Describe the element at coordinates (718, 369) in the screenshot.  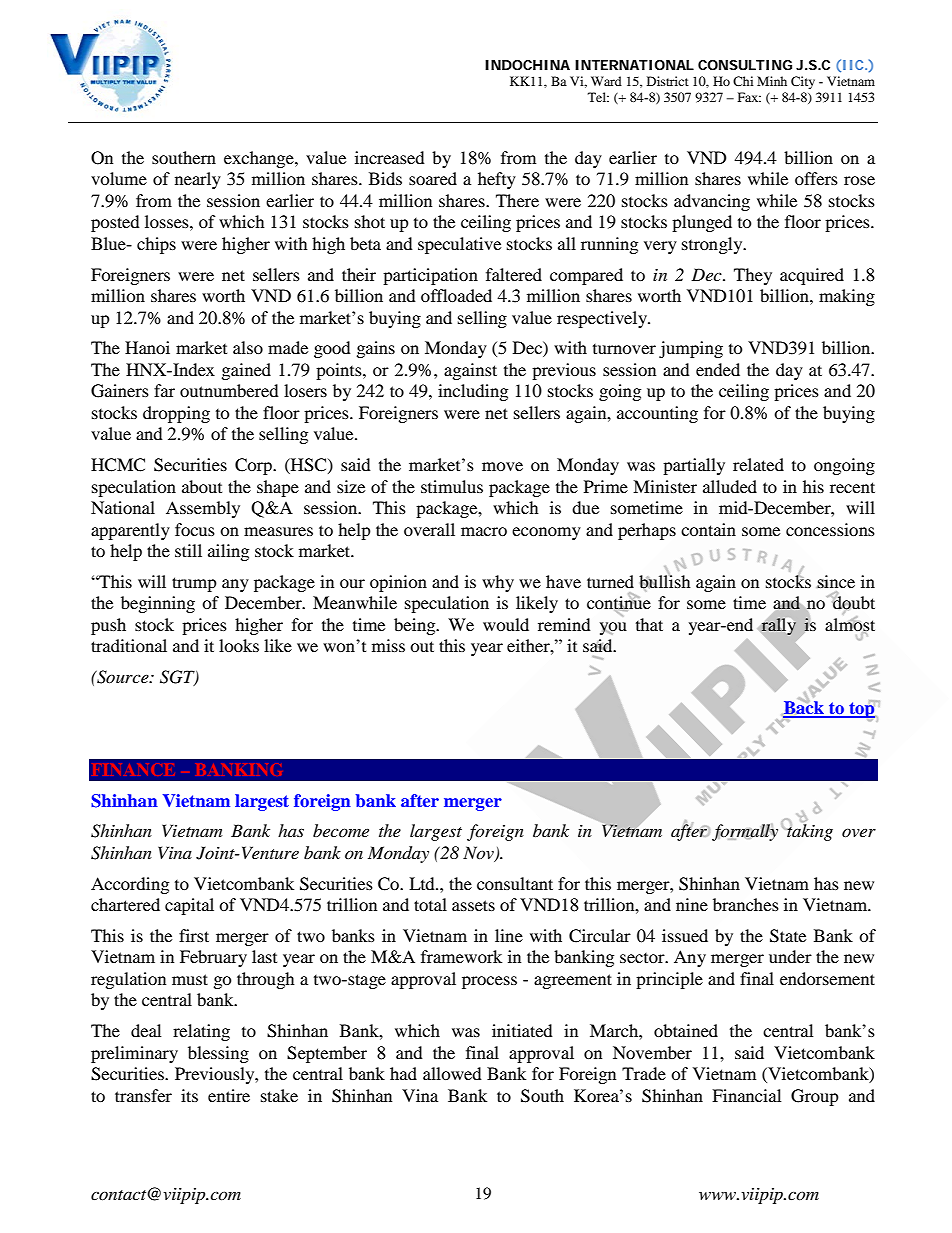
I see `ended` at that location.
